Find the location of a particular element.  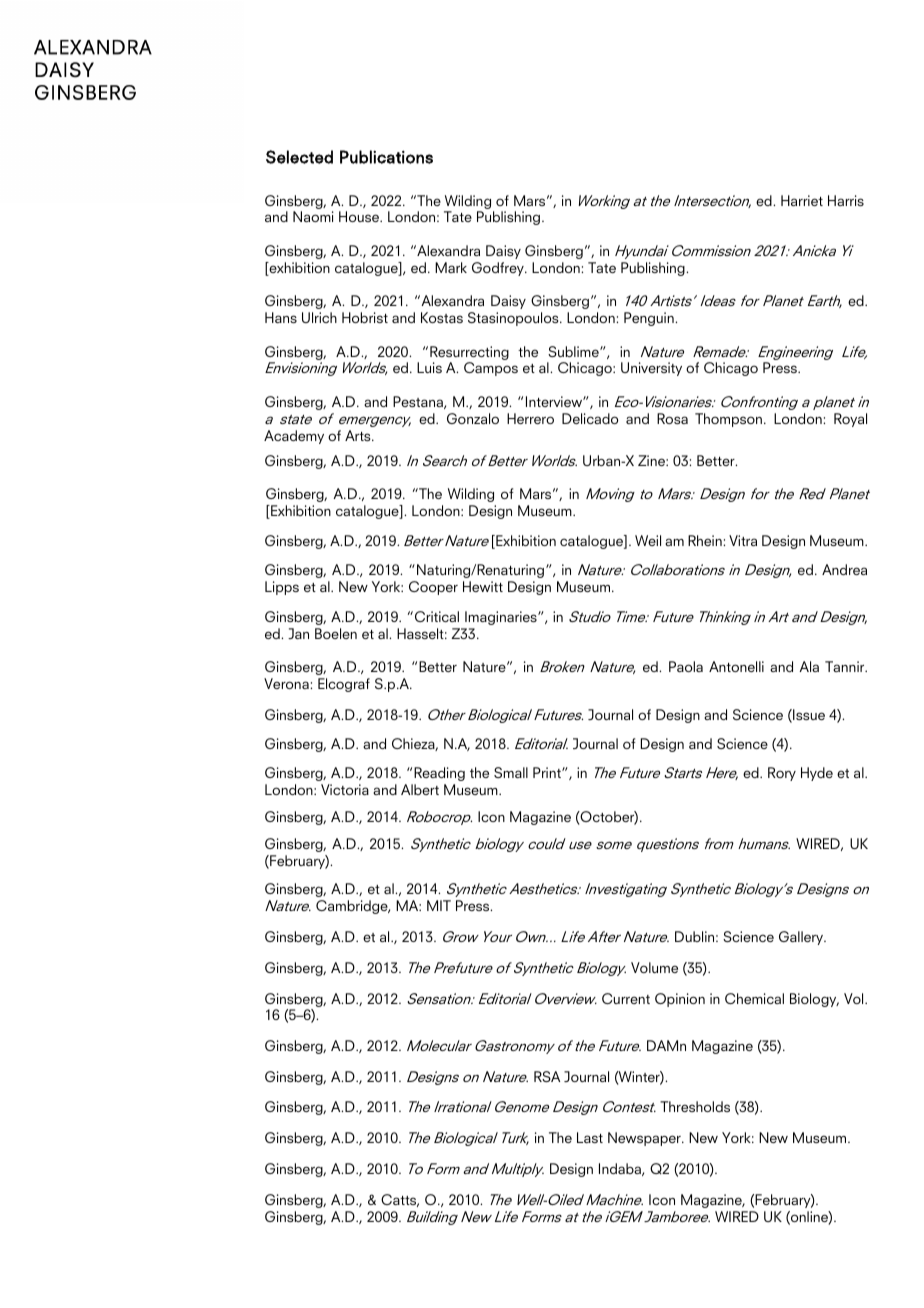

RSA is located at coordinates (547, 1076).
